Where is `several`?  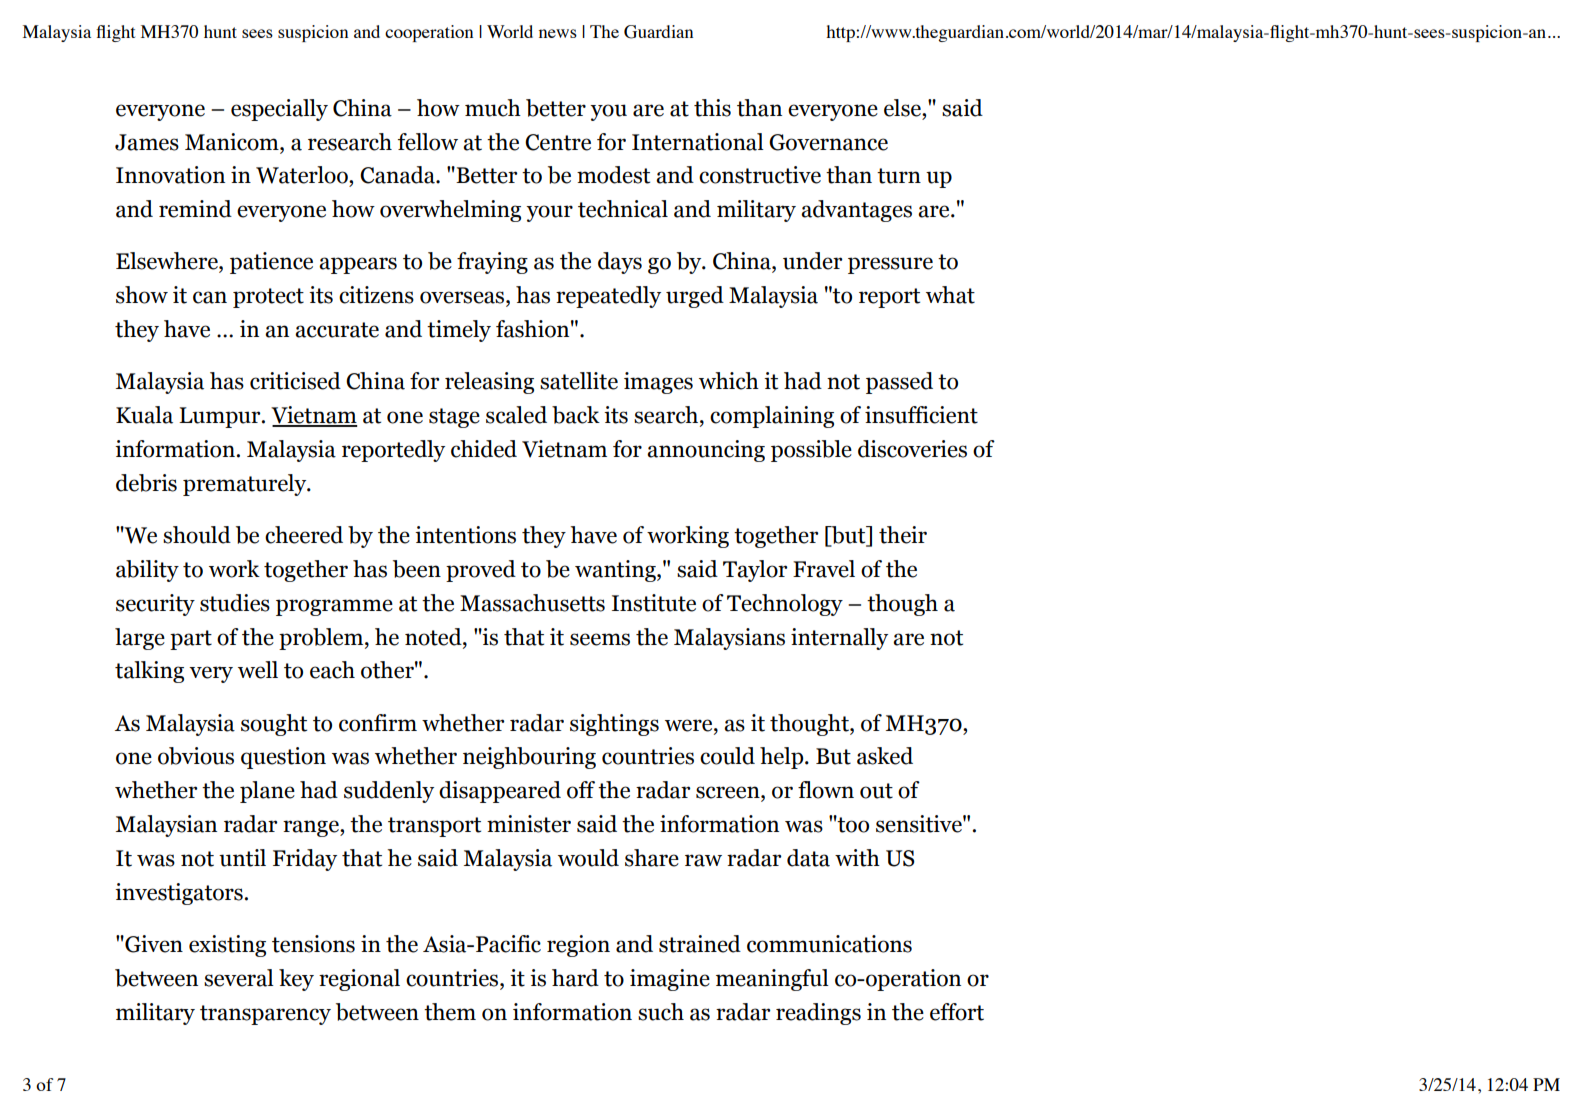
several is located at coordinates (239, 978).
